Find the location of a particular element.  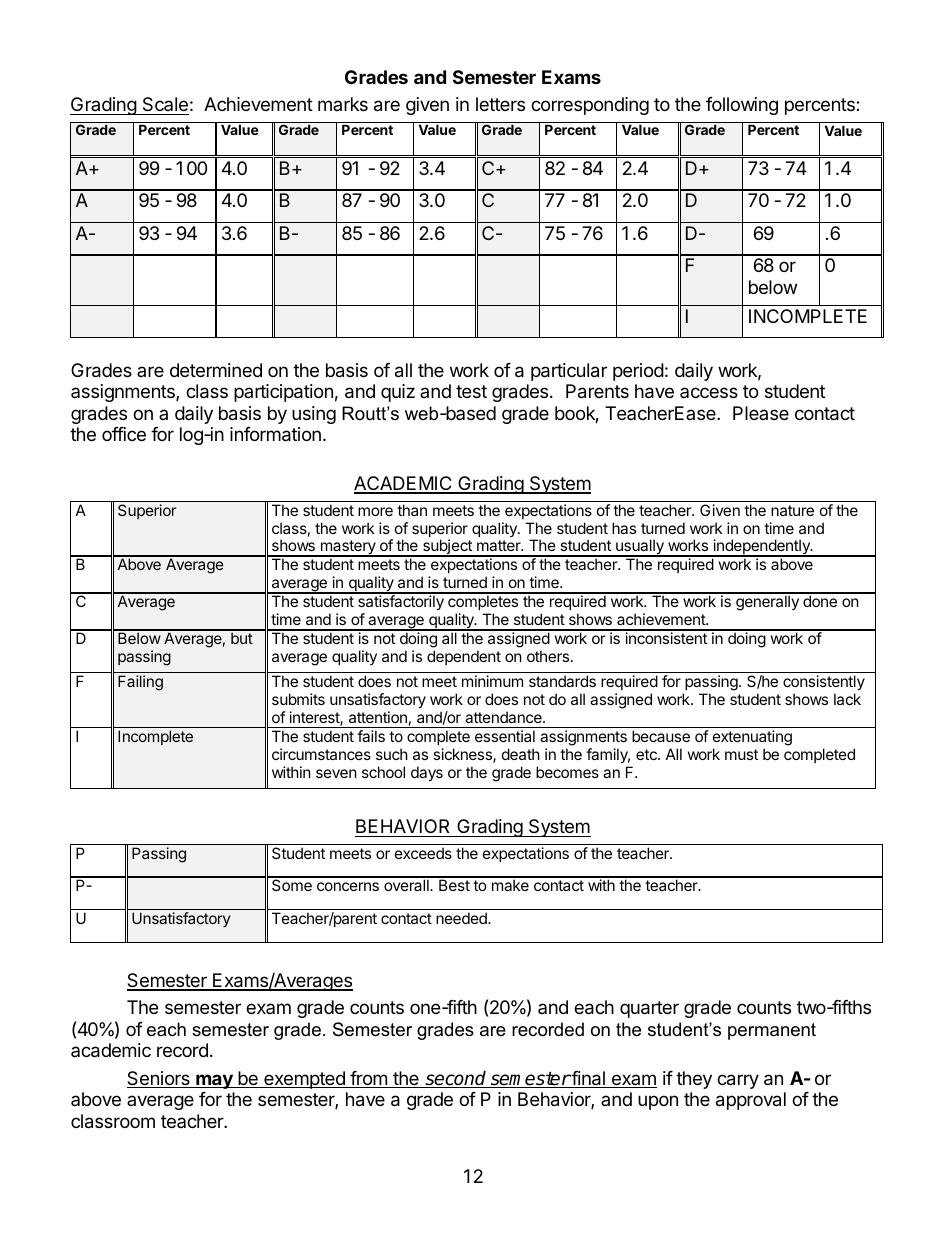

must is located at coordinates (741, 754).
